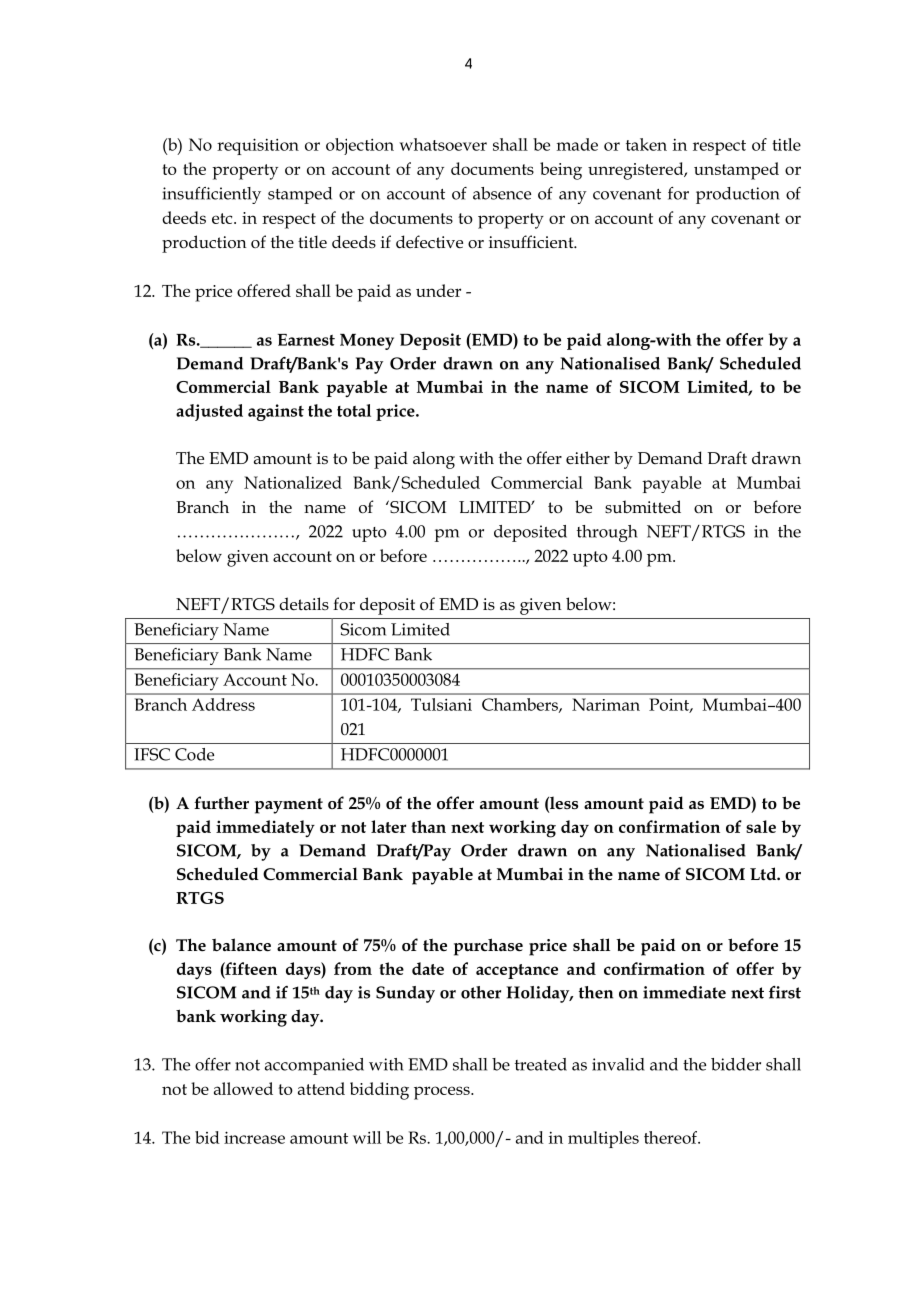 The image size is (924, 1307). I want to click on requisition, so click(258, 146).
